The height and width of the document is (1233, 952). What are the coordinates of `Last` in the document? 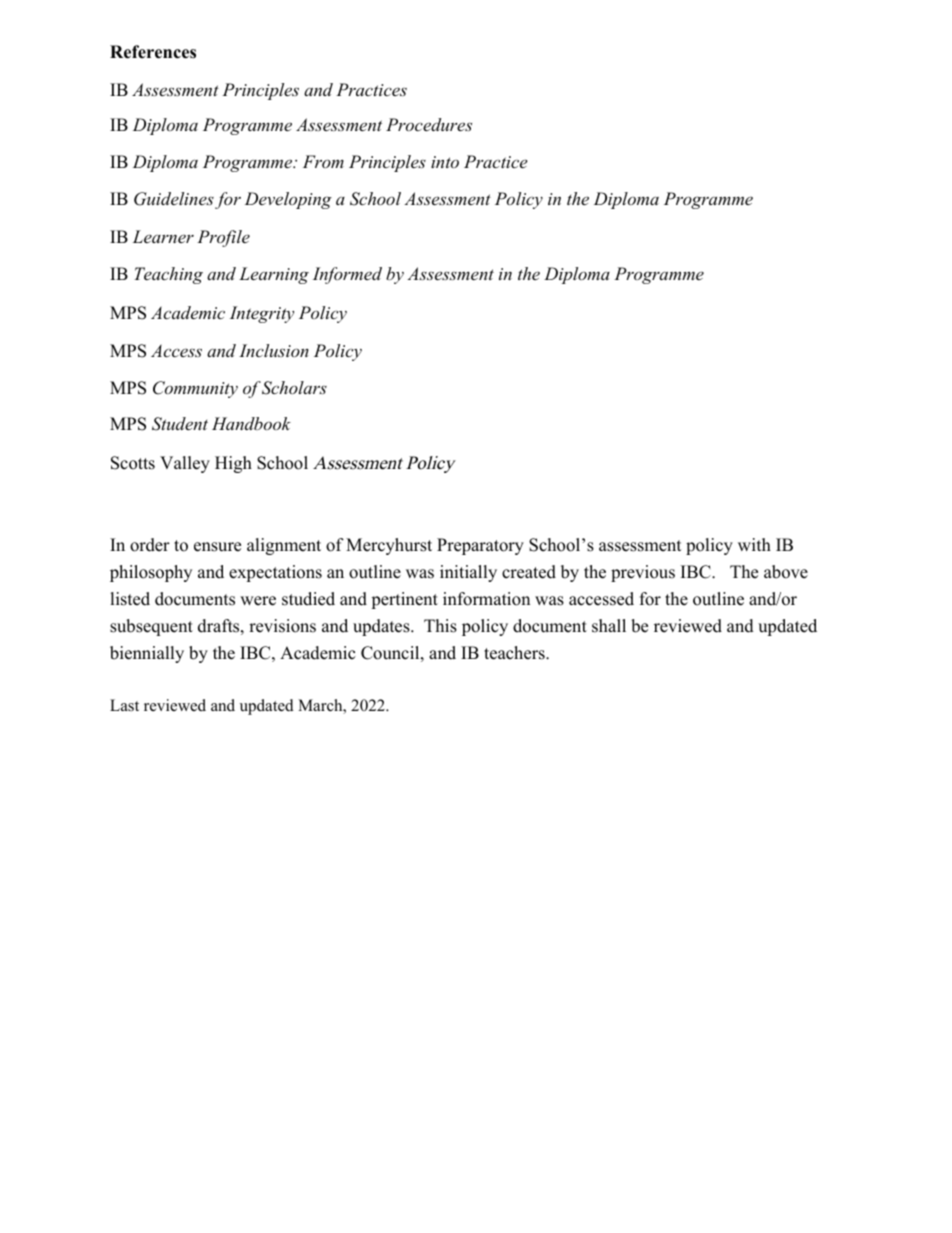 It's located at (124, 705).
